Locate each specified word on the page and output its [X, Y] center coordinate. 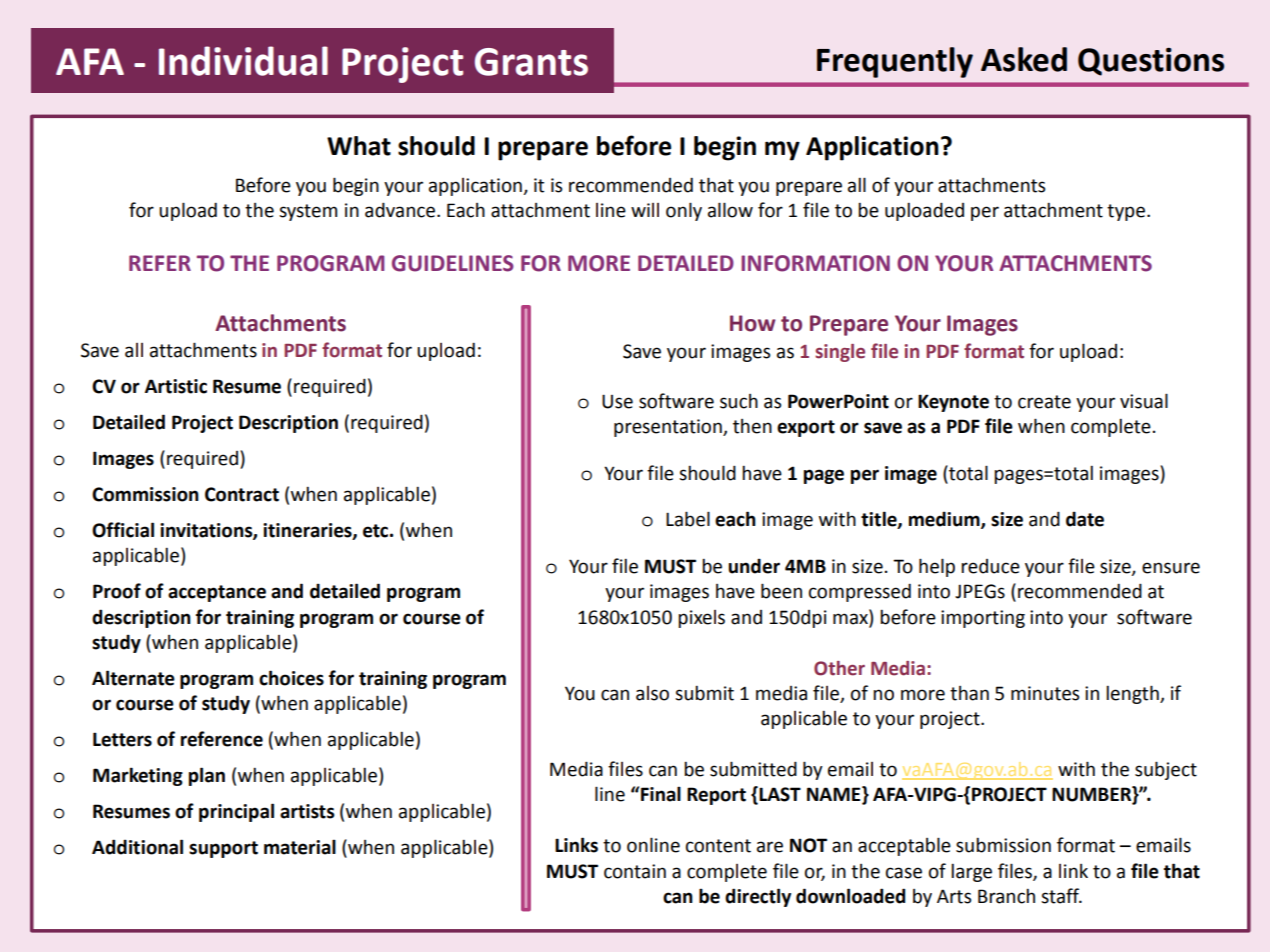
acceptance [217, 593]
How [753, 323]
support [223, 849]
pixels [701, 619]
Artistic [176, 386]
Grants [531, 62]
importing [983, 619]
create [1044, 402]
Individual [243, 61]
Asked [1024, 59]
